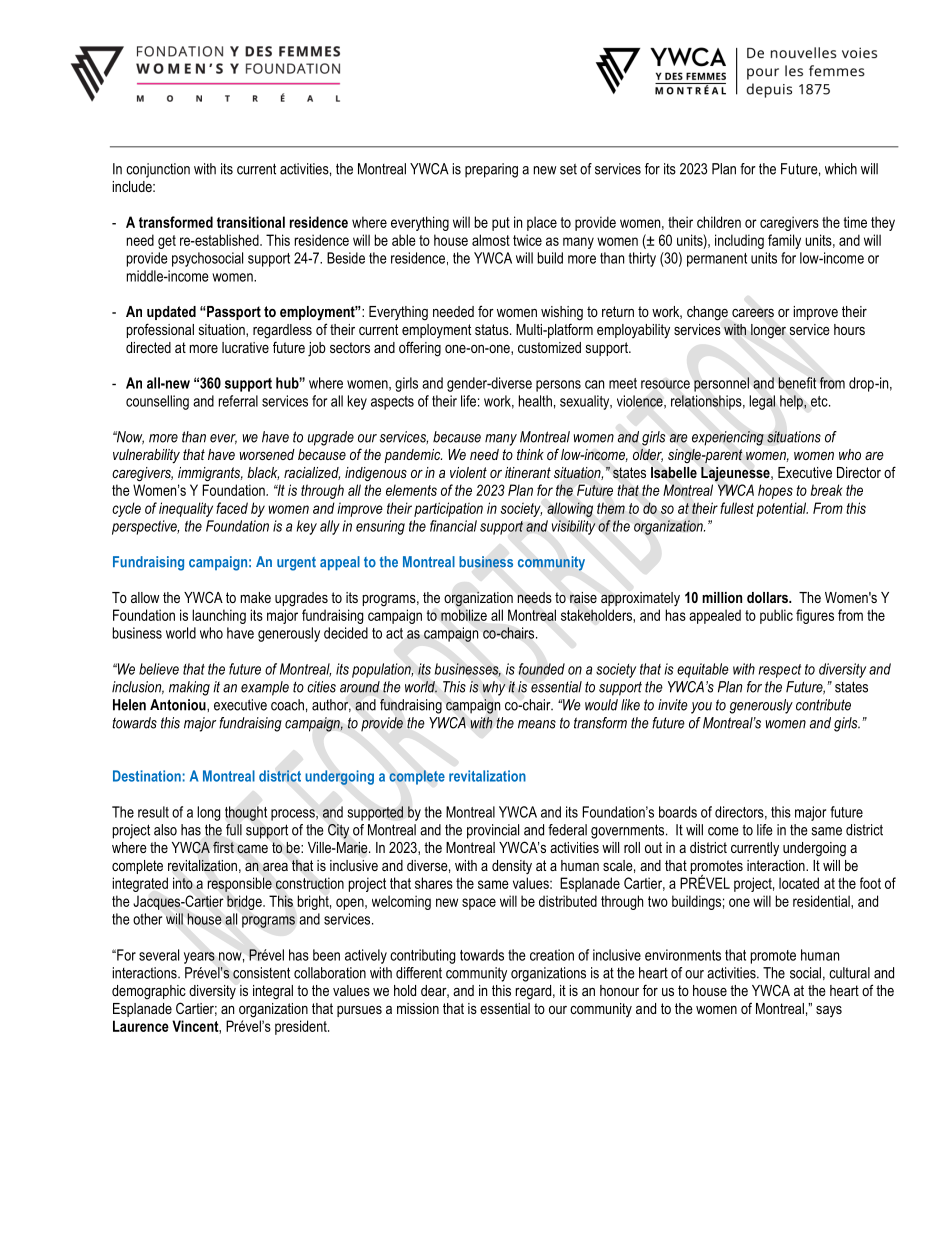 This page has width=952, height=1233. What do you see at coordinates (678, 812) in the page?
I see `boards` at bounding box center [678, 812].
